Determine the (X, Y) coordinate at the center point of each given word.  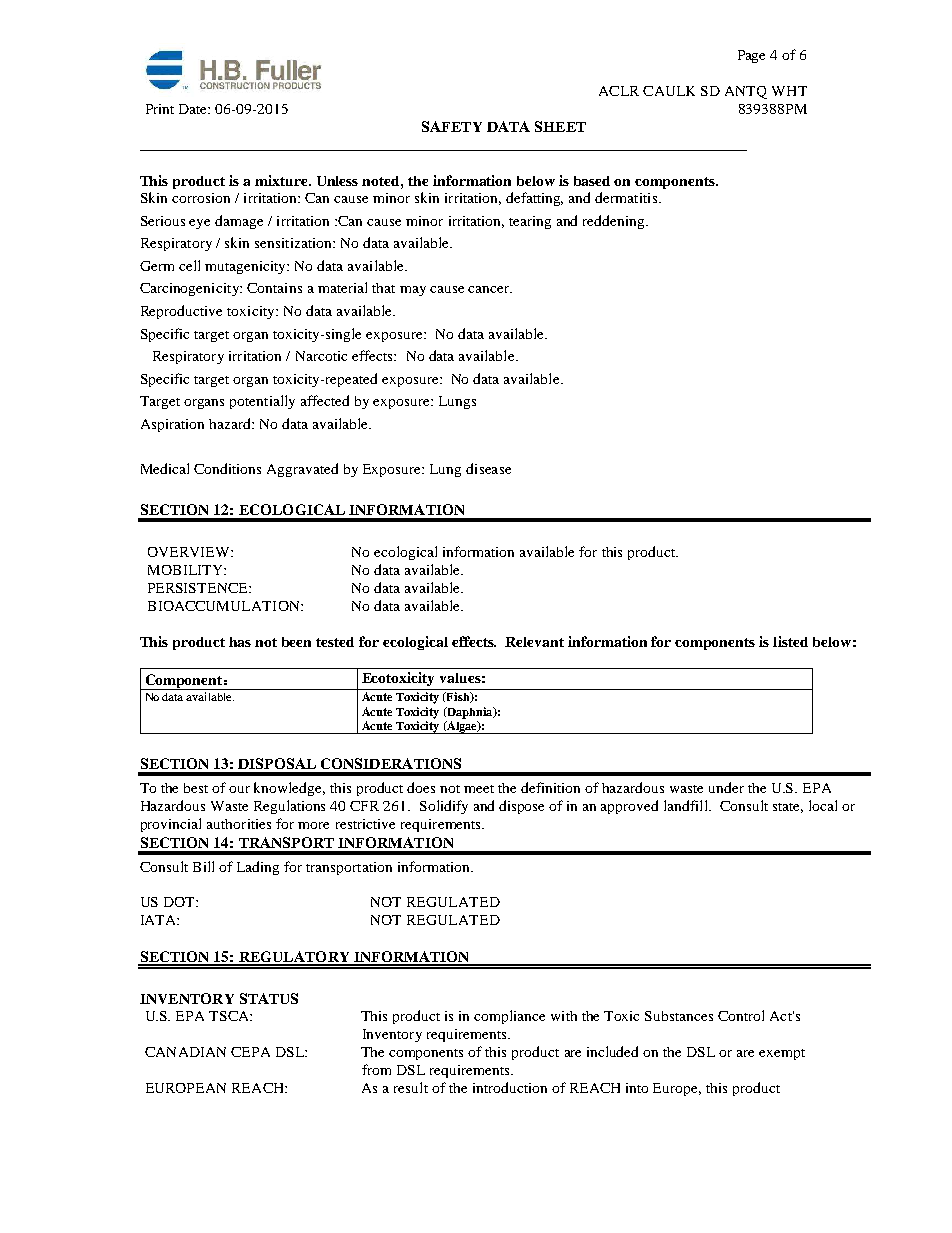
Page (751, 56)
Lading (258, 868)
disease (488, 468)
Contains (274, 288)
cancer (490, 289)
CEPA (250, 1052)
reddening (615, 222)
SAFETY (452, 126)
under (726, 787)
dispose (521, 807)
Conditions (227, 468)
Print (160, 109)
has (240, 642)
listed (790, 641)
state (788, 808)
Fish (458, 697)
